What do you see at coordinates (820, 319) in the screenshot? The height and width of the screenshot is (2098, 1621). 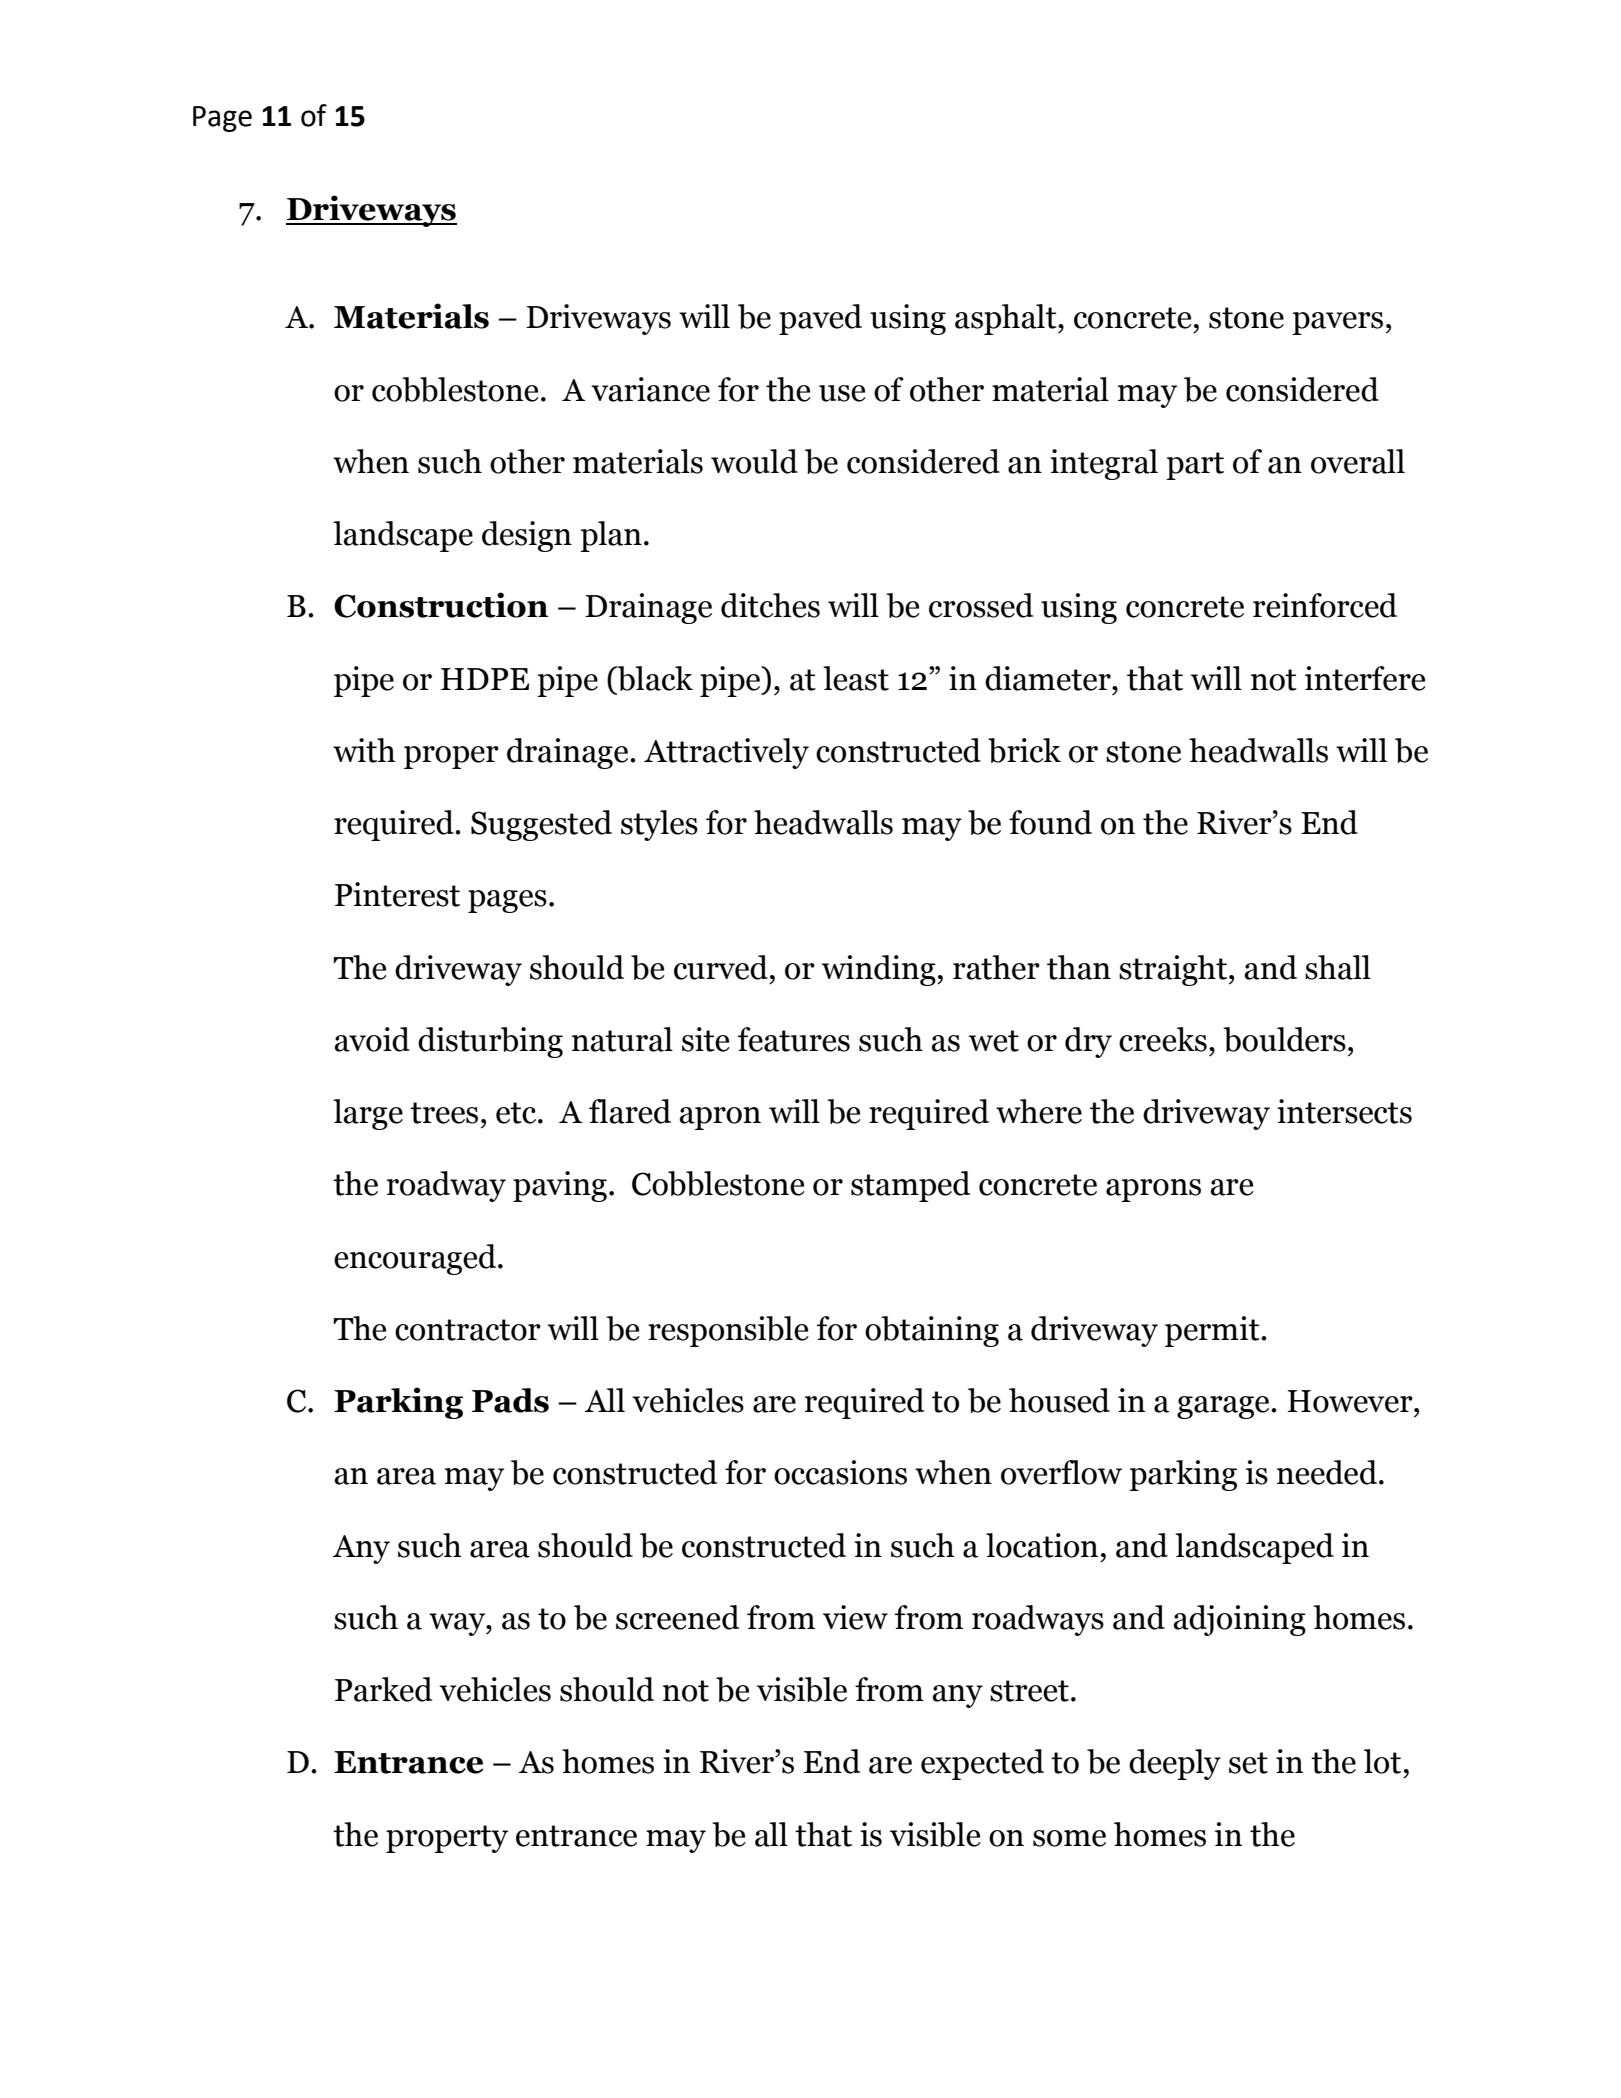 I see `paved` at bounding box center [820, 319].
